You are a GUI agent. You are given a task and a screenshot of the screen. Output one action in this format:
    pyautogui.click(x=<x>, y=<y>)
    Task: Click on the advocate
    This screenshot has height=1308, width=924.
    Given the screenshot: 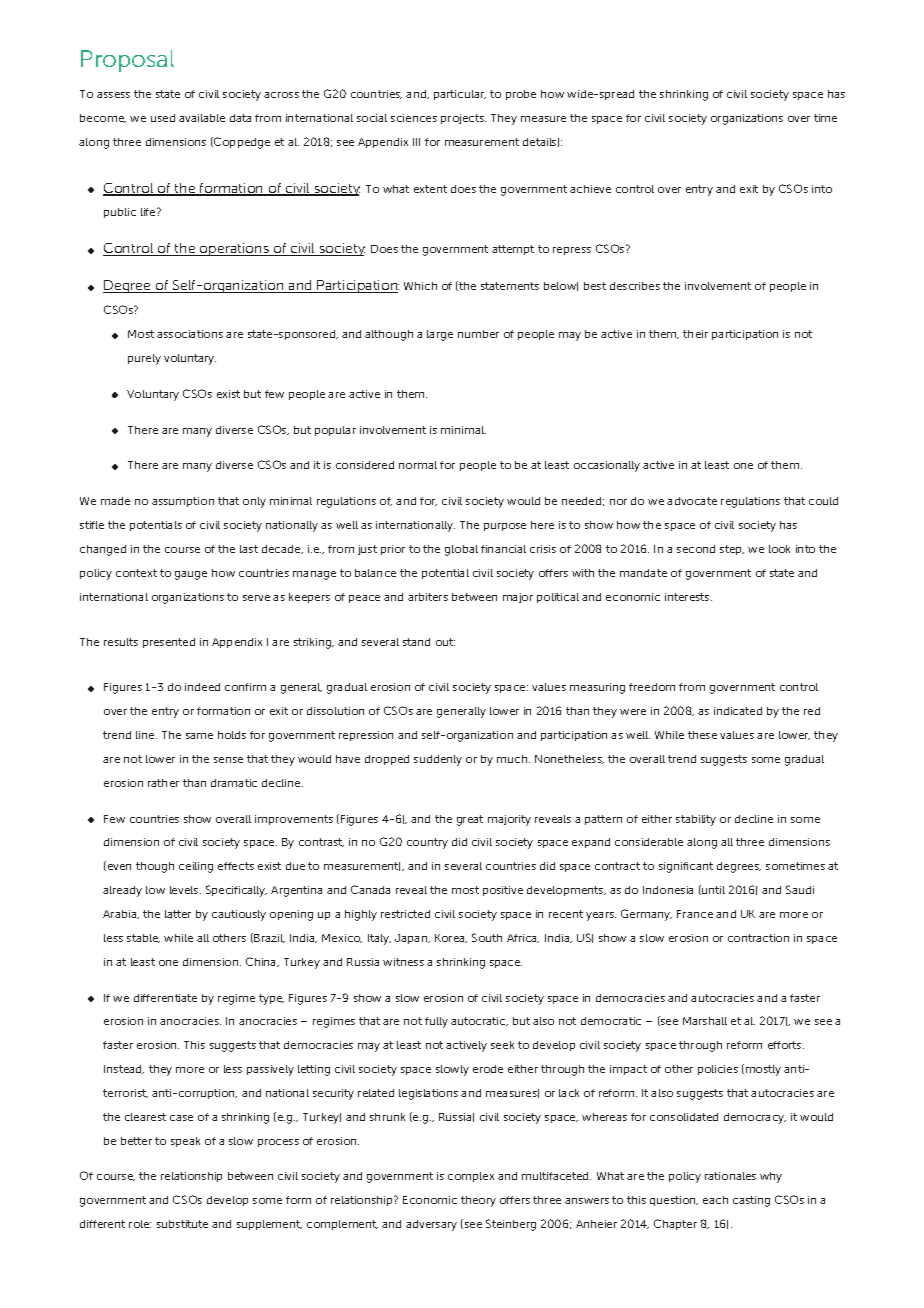 What is the action you would take?
    pyautogui.click(x=692, y=501)
